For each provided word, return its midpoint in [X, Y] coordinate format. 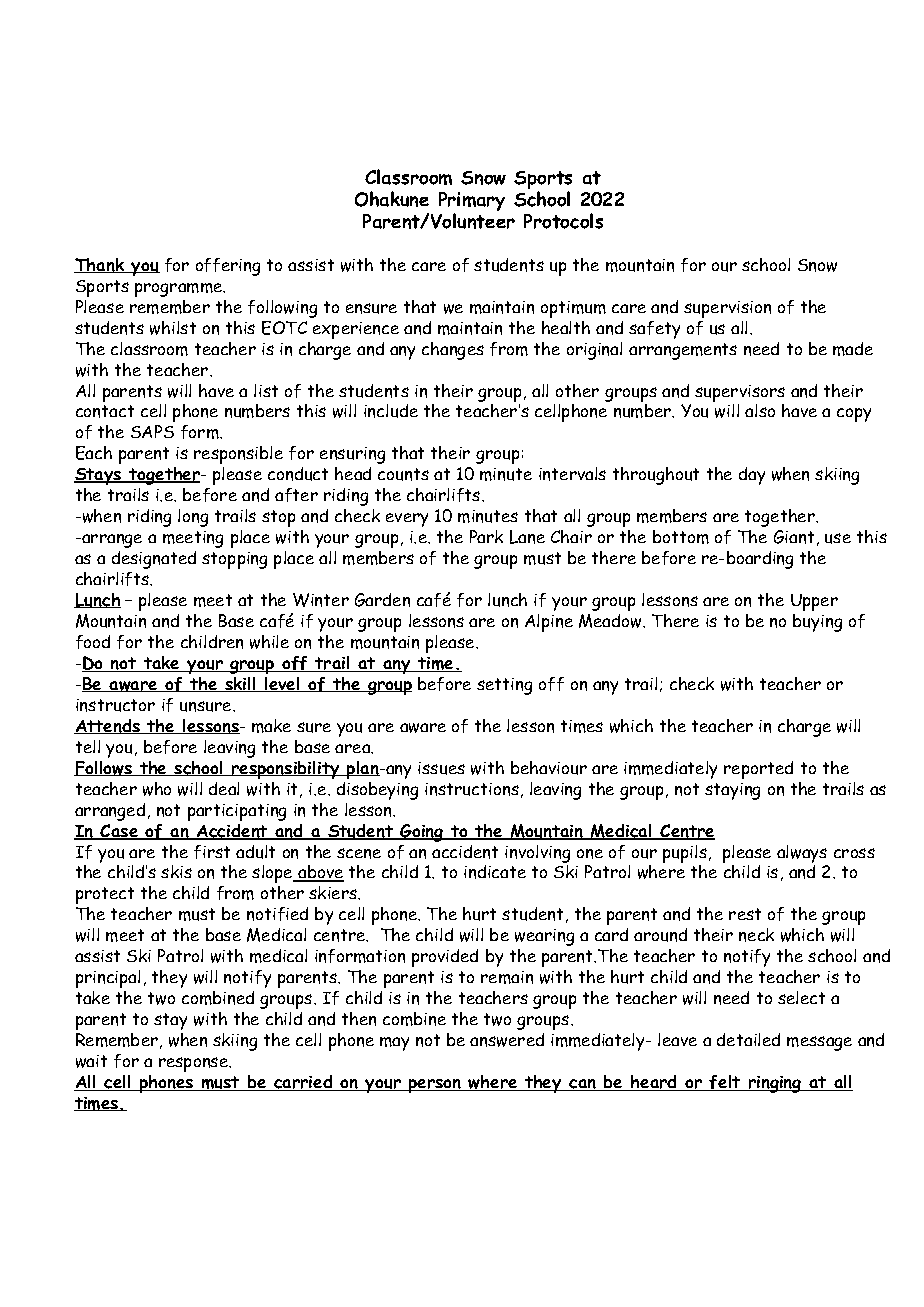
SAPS [152, 431]
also [760, 410]
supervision [727, 309]
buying [817, 623]
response [195, 1064]
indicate [495, 872]
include [391, 411]
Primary [472, 203]
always [802, 854]
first [212, 852]
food [93, 642]
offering [228, 267]
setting [504, 686]
